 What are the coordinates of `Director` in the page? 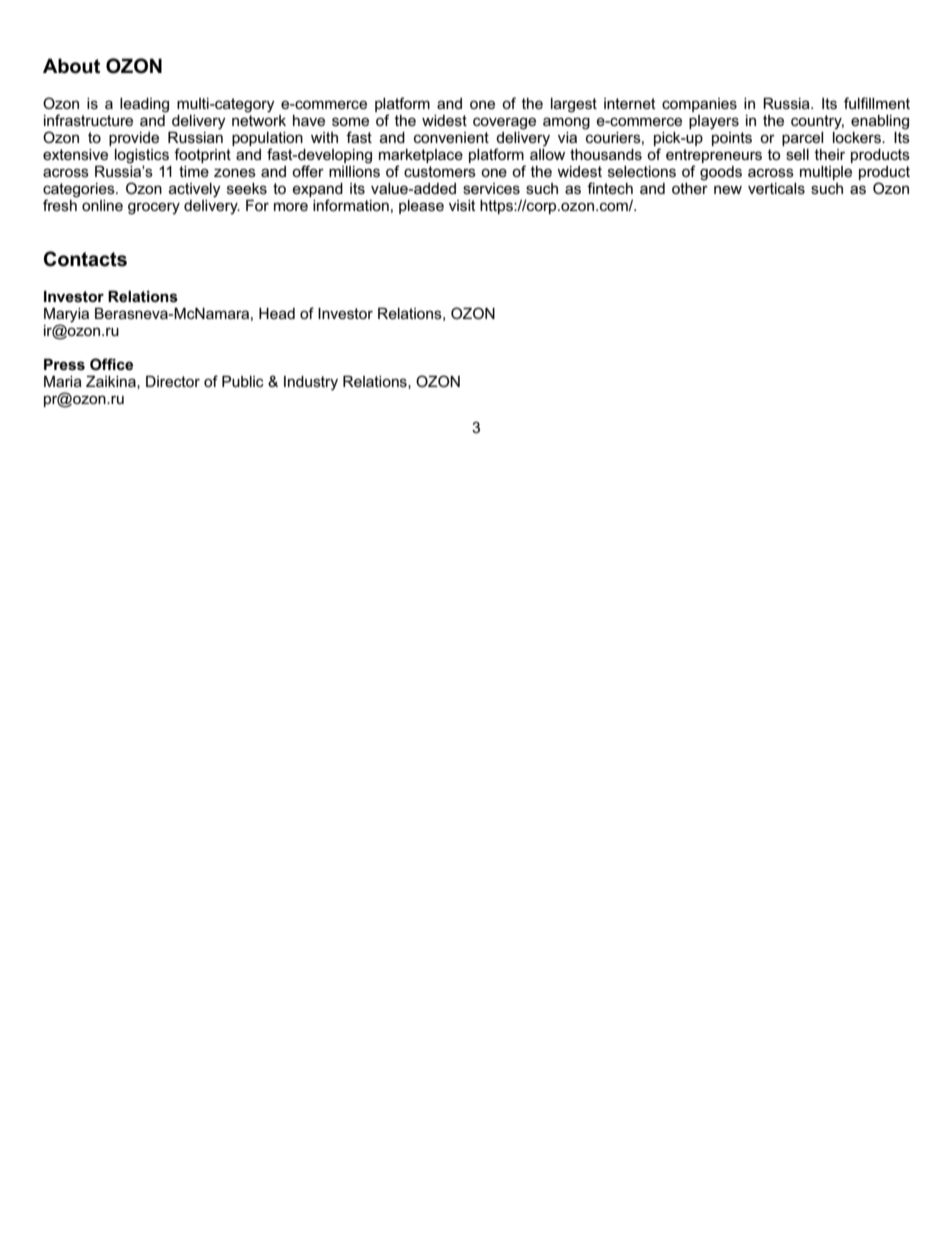 It's located at (173, 381).
